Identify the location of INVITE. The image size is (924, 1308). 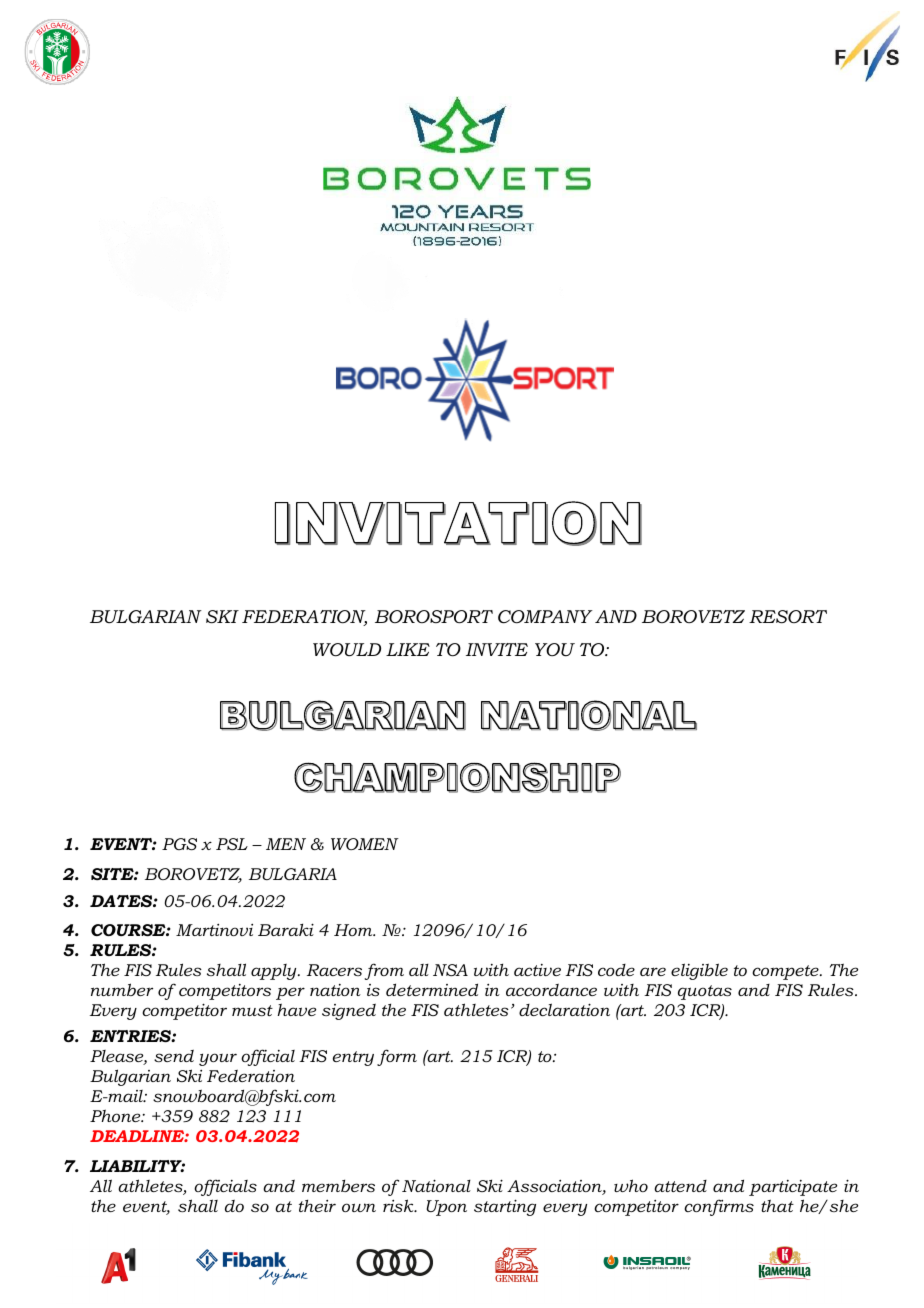
(497, 649).
